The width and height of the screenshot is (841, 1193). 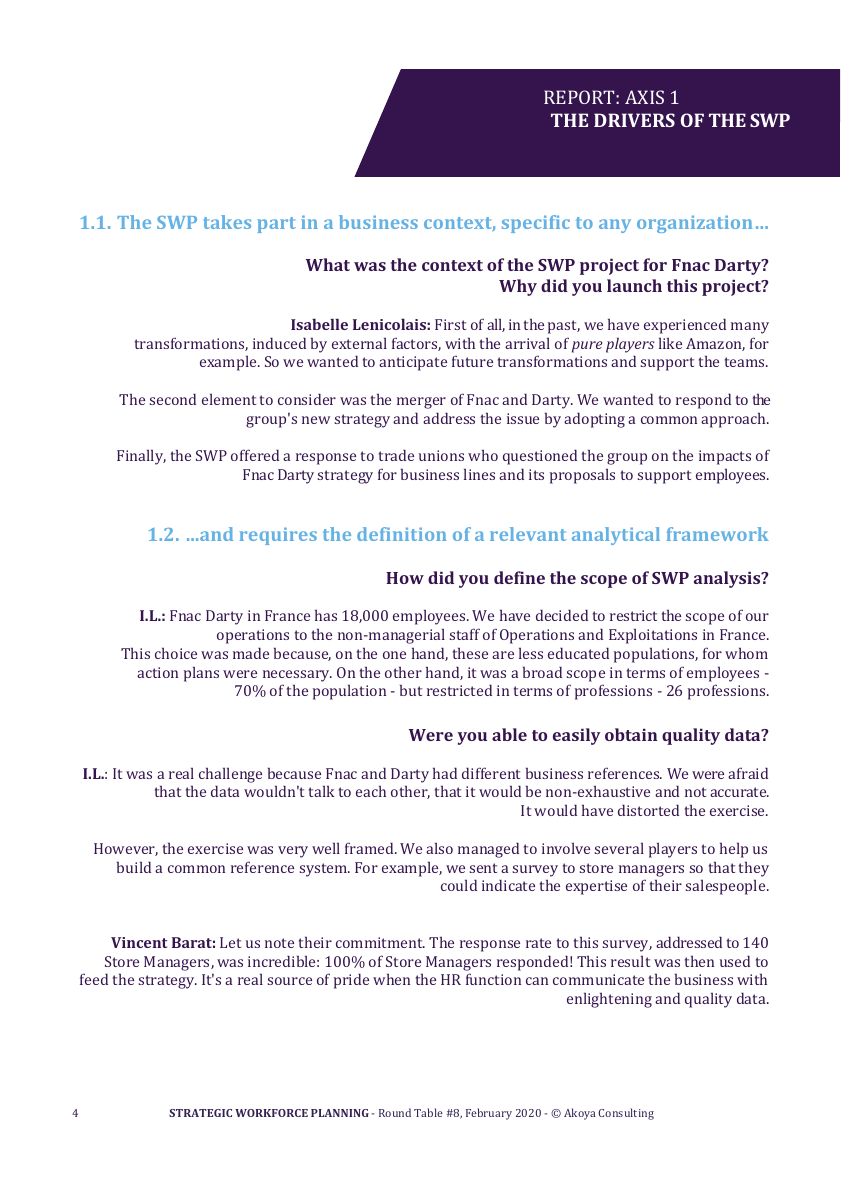 What do you see at coordinates (395, 1112) in the screenshot?
I see `Round` at bounding box center [395, 1112].
